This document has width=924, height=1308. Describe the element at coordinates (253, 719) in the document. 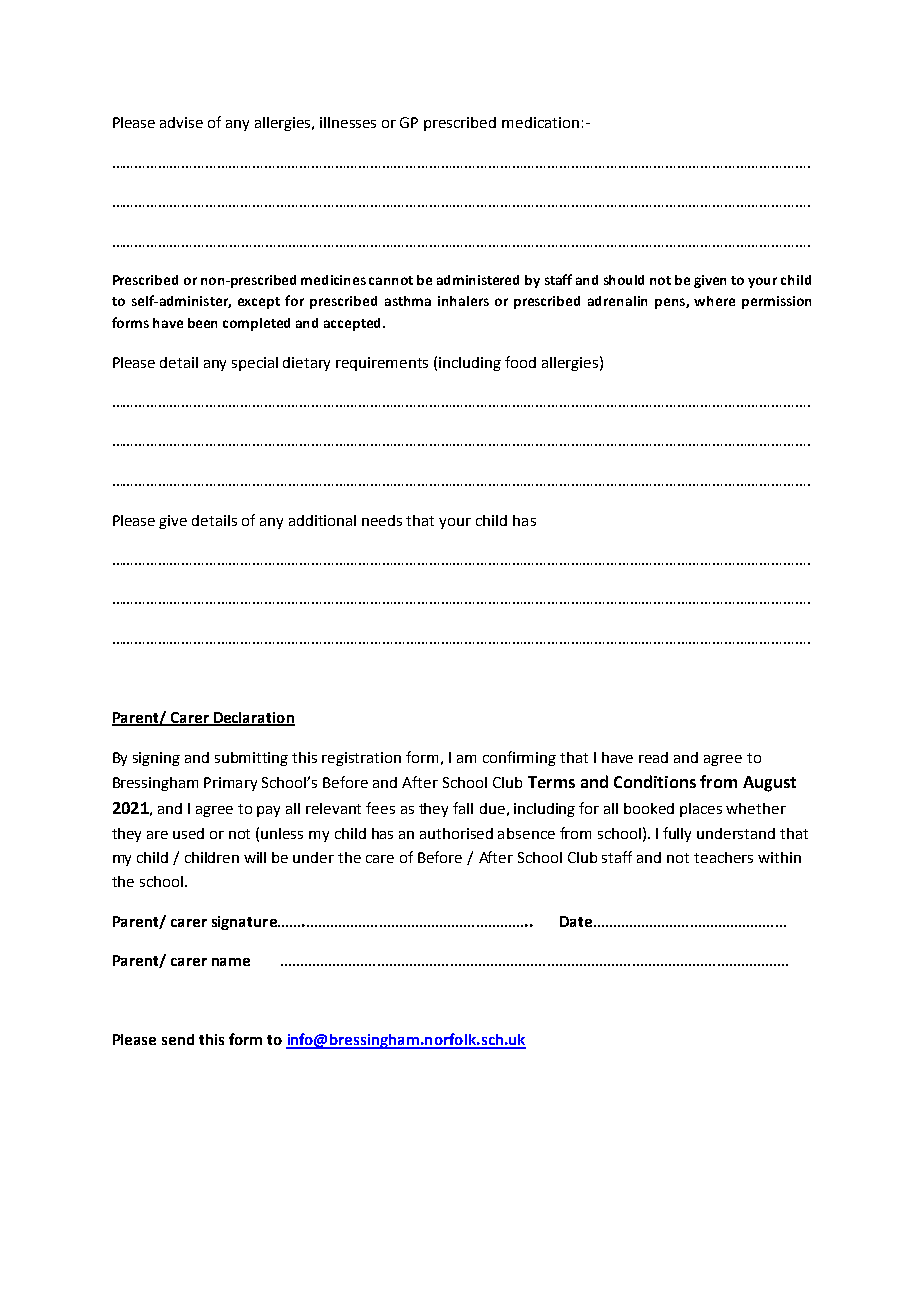

I see `Declaration` at that location.
